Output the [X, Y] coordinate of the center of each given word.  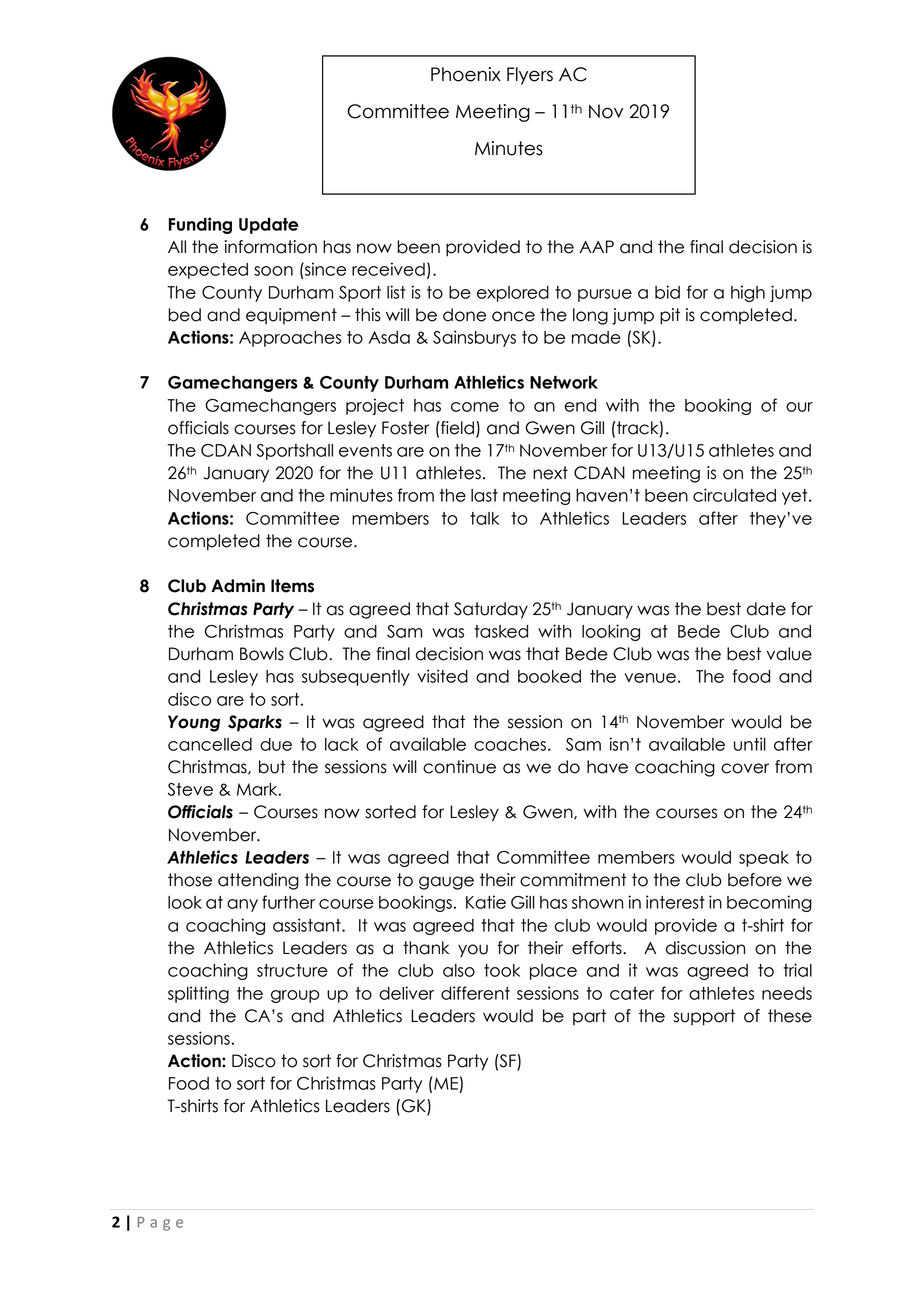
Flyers [530, 76]
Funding [200, 225]
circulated [734, 495]
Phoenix [466, 74]
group [295, 996]
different [475, 993]
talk [484, 518]
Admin [238, 586]
